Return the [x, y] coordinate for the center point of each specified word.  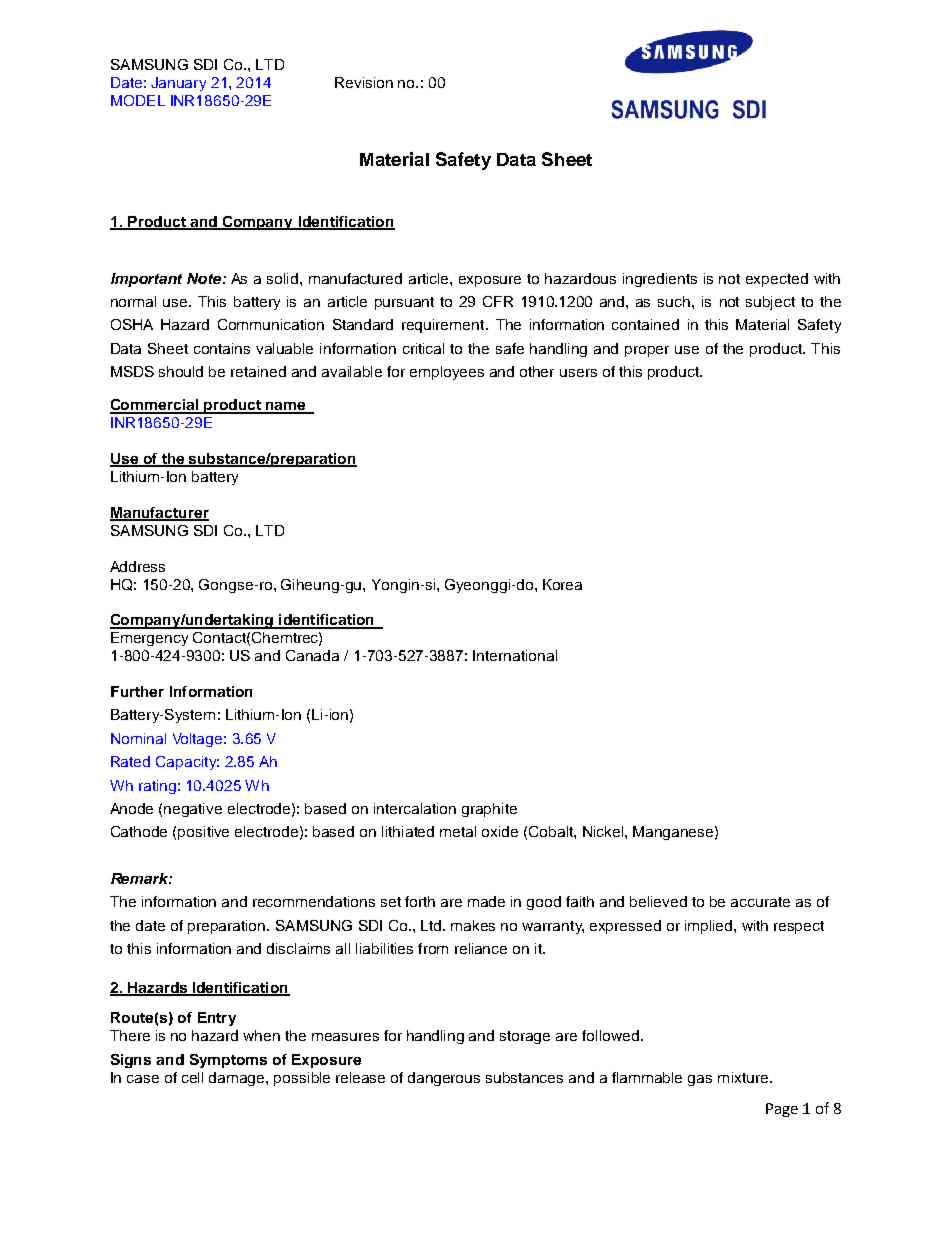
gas [700, 1080]
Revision [364, 82]
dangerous [444, 1079]
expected [777, 280]
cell [192, 1077]
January [178, 84]
